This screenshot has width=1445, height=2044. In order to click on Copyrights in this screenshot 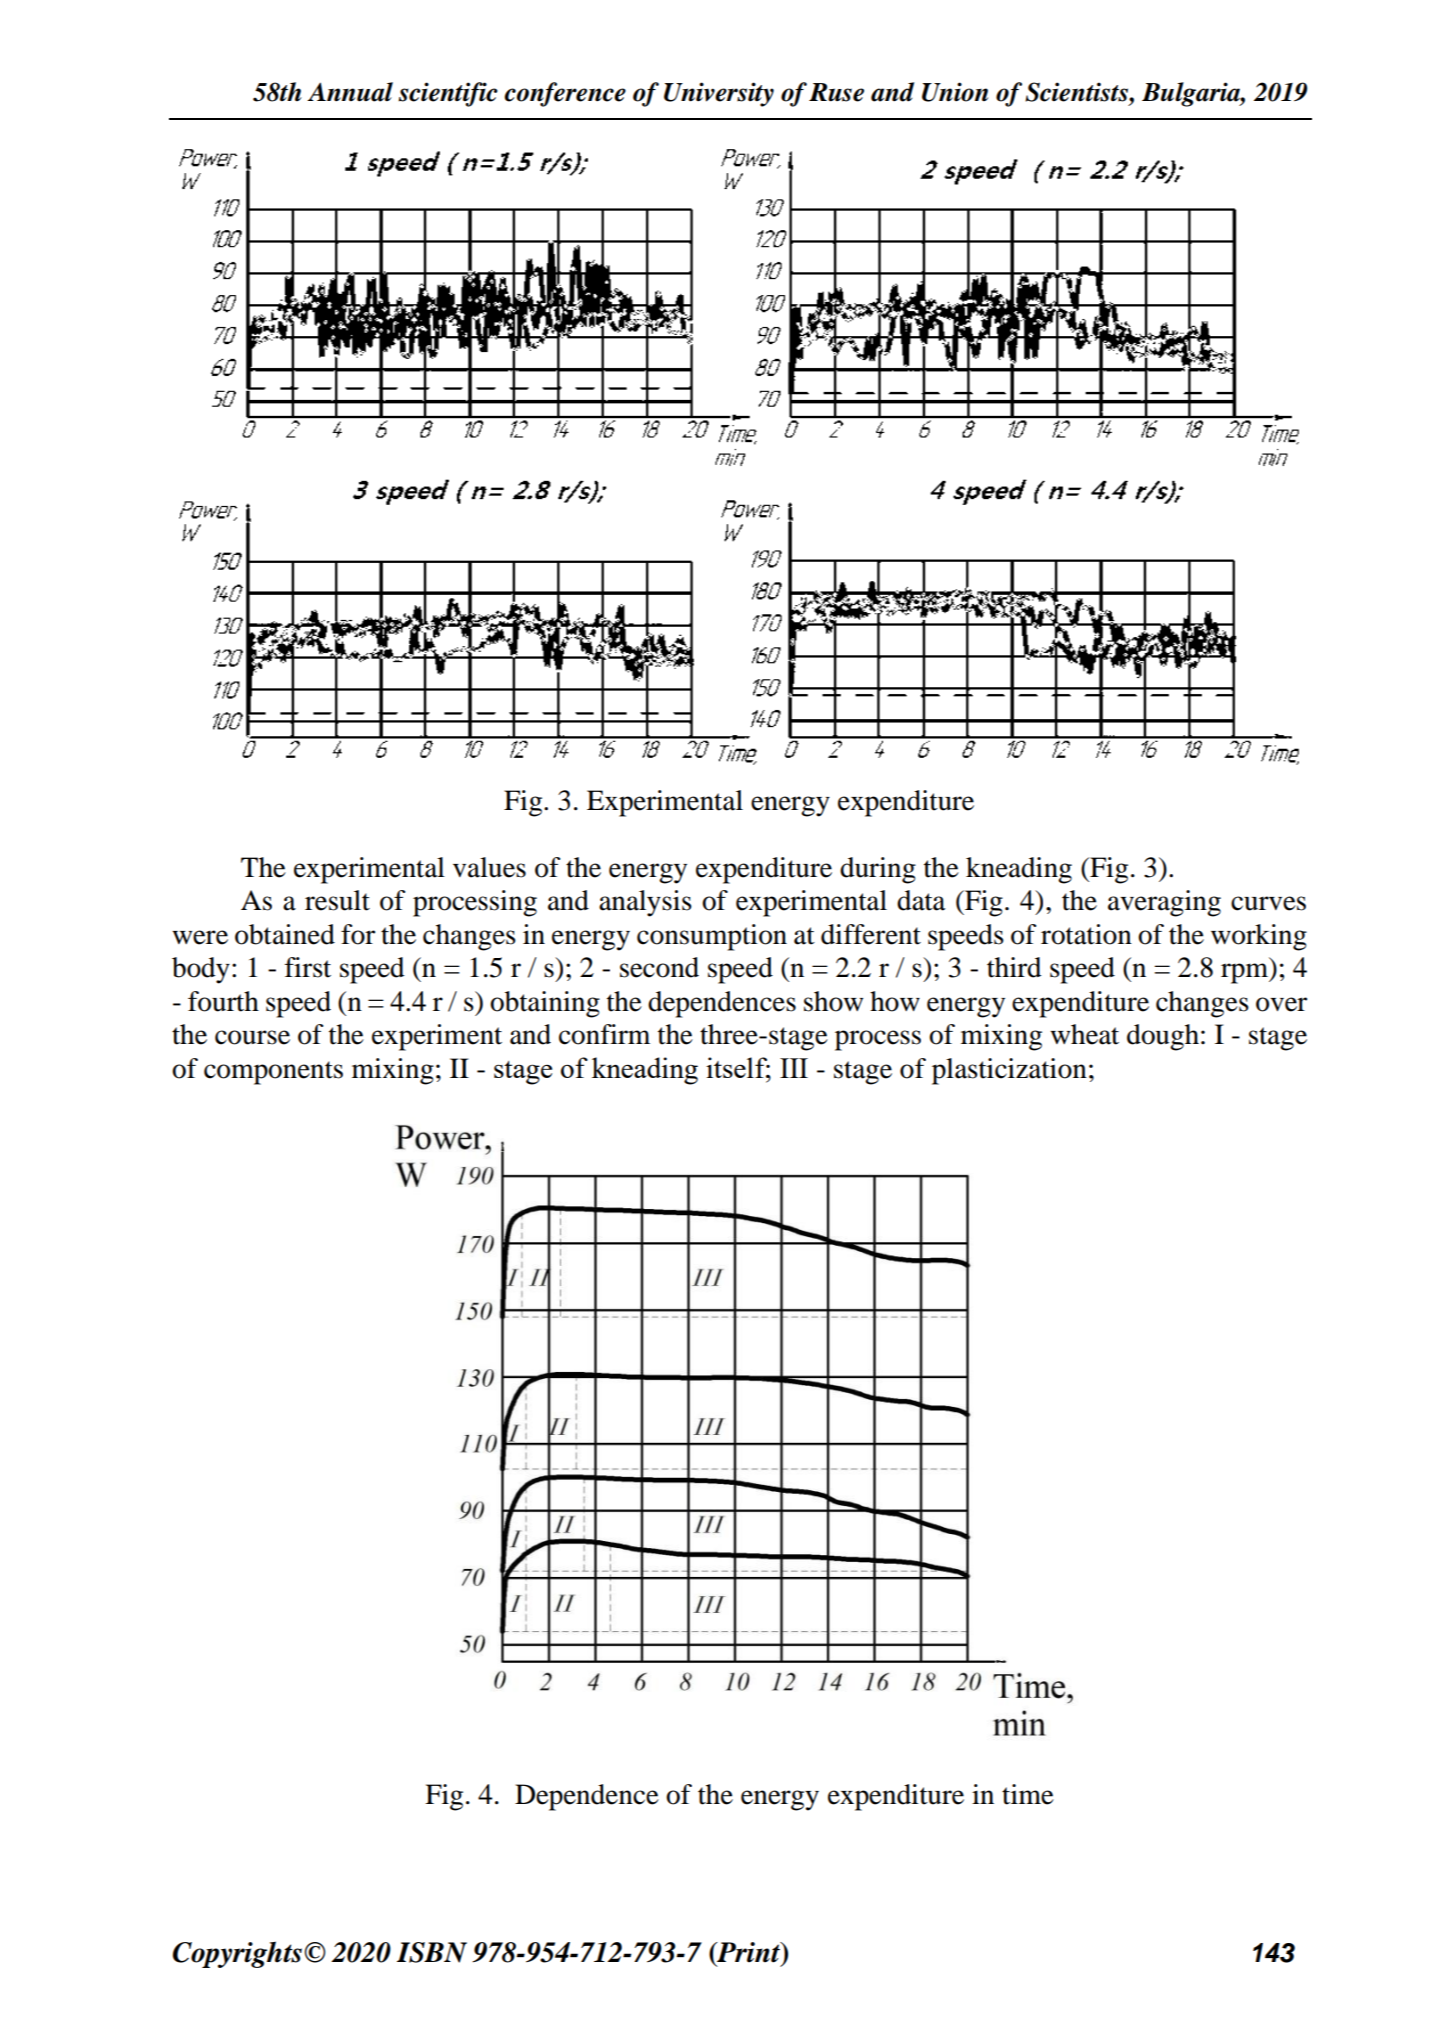, I will do `click(237, 1954)`.
